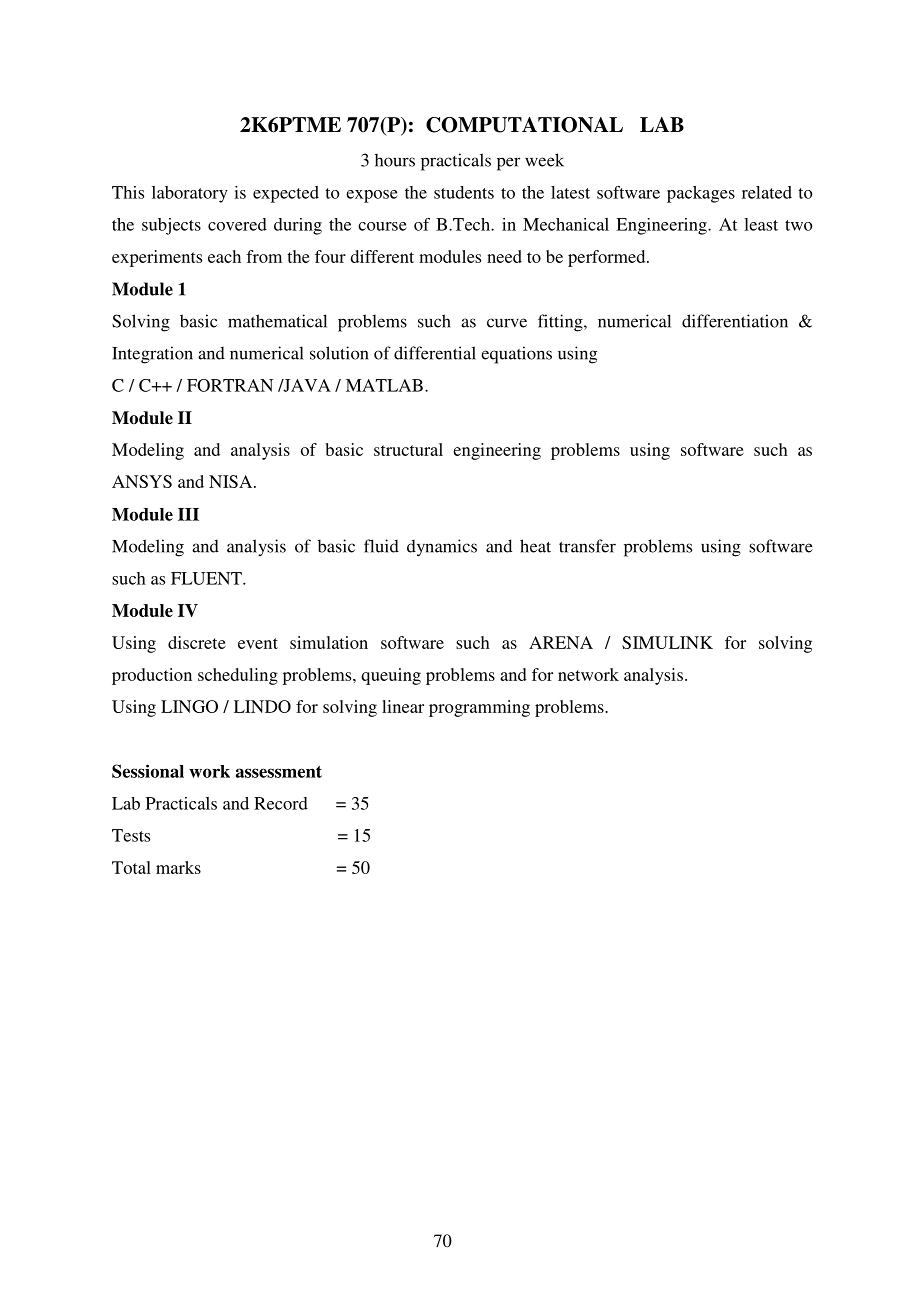 This screenshot has height=1308, width=924. What do you see at coordinates (188, 514) in the screenshot?
I see `III` at bounding box center [188, 514].
